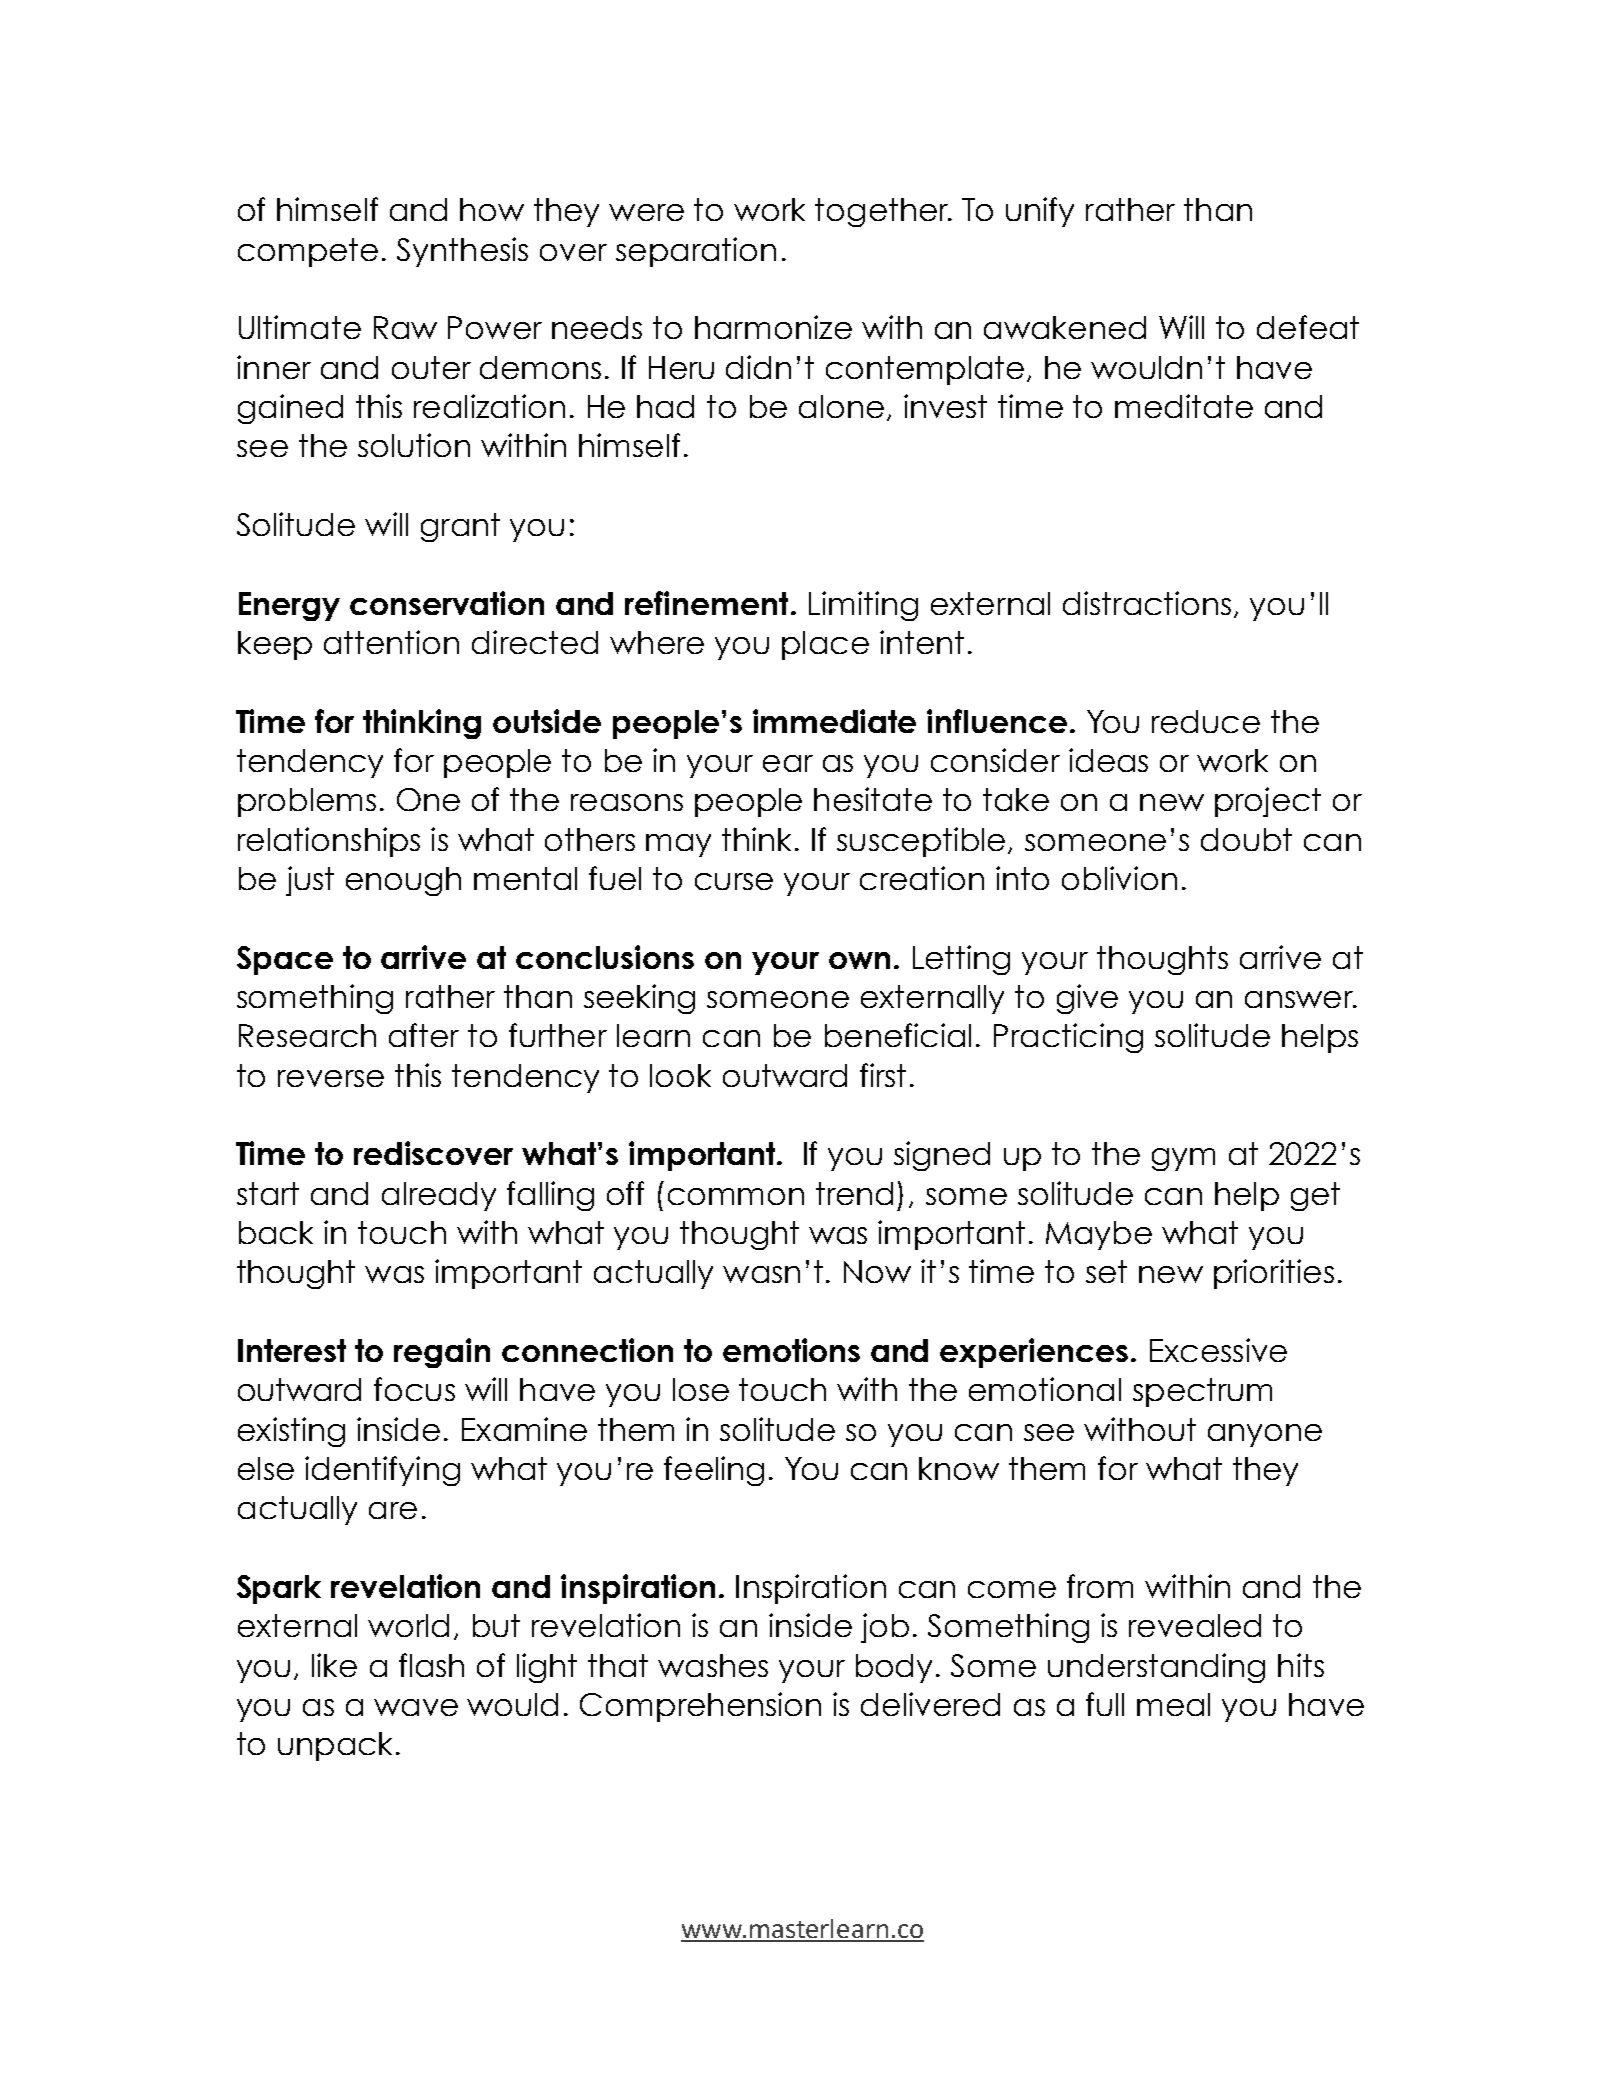  Describe the element at coordinates (1183, 1159) in the image. I see `gym` at that location.
